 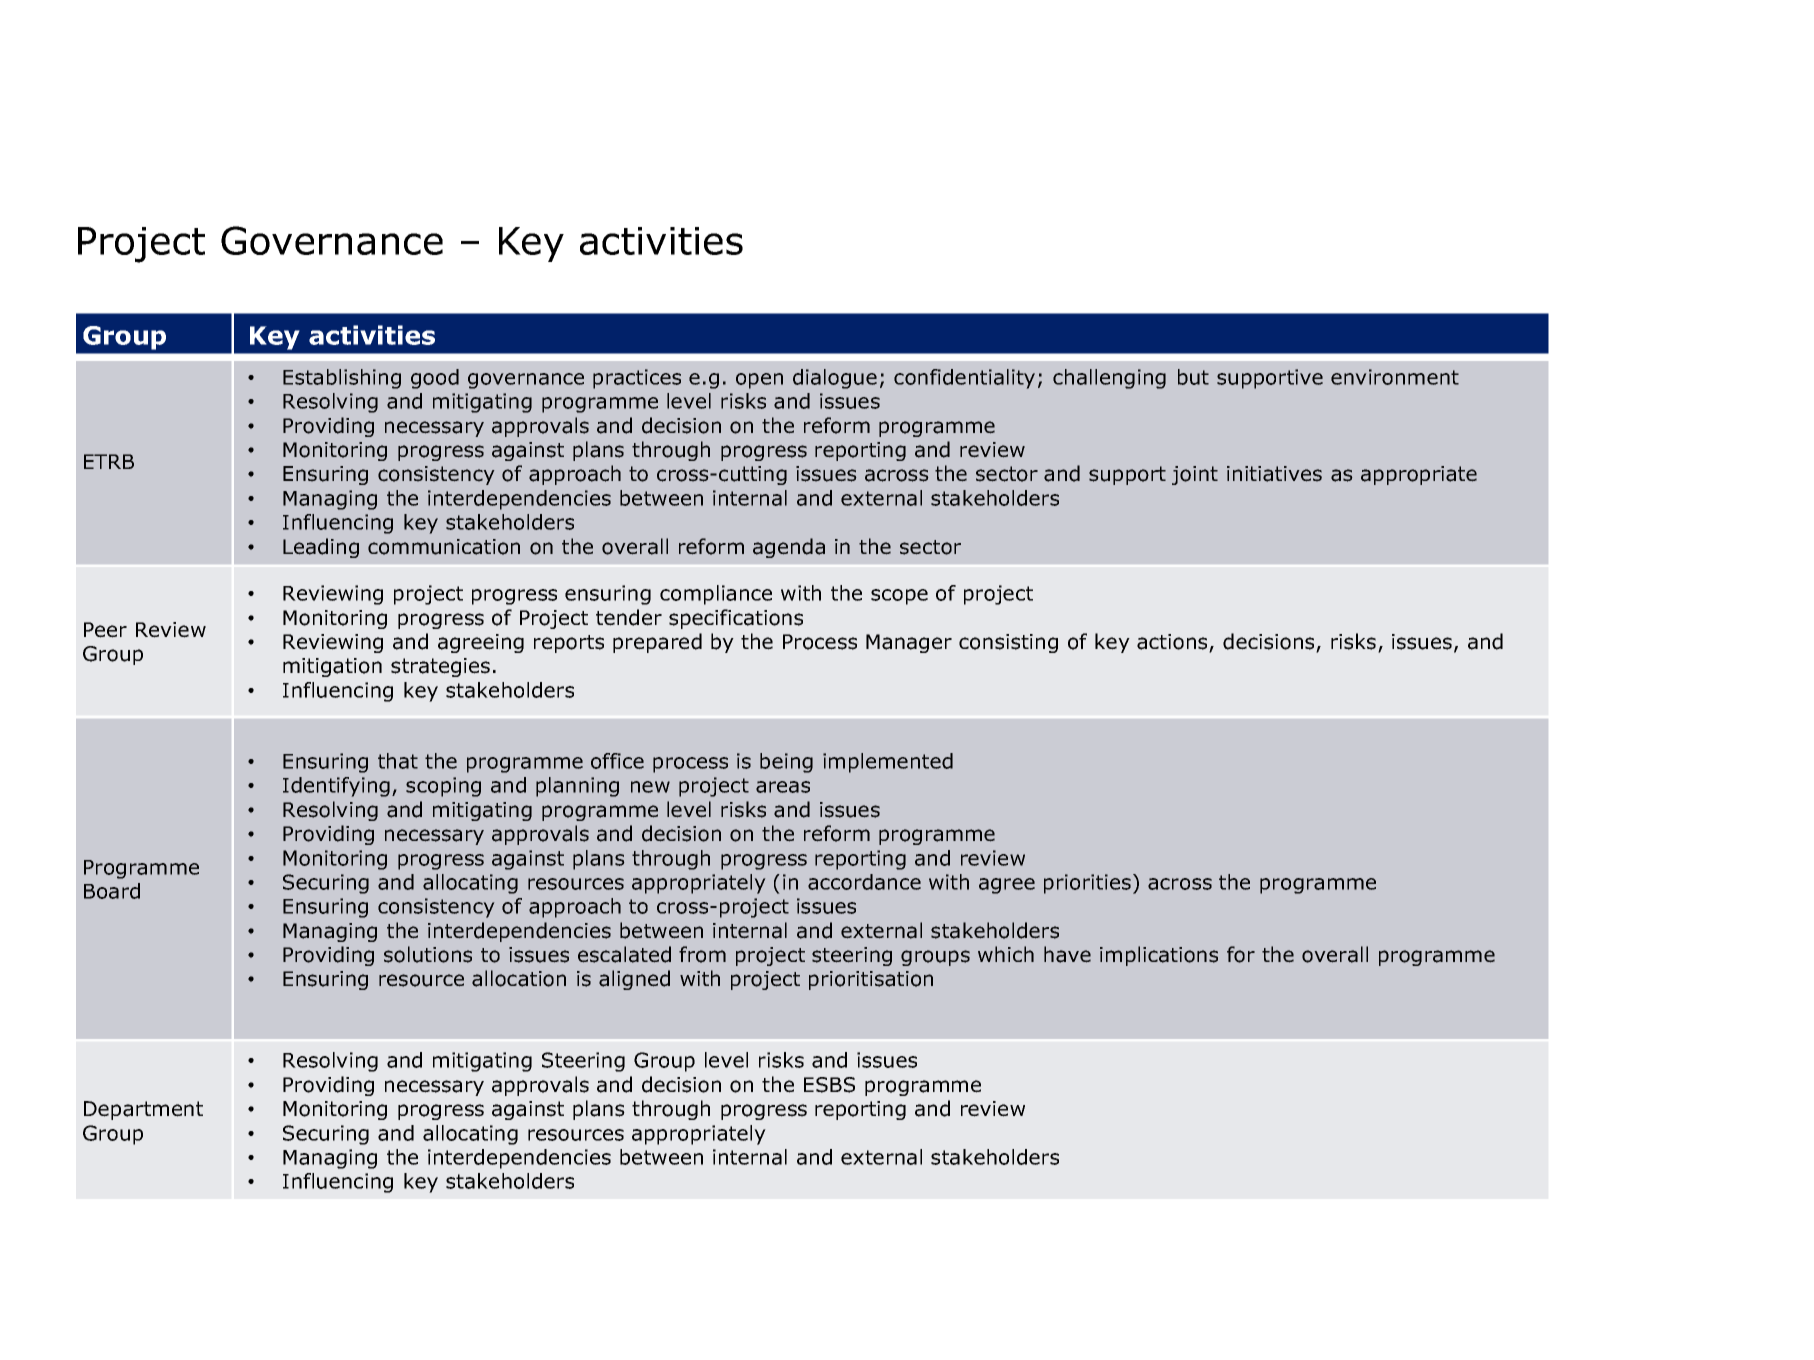 I want to click on implications, so click(x=1159, y=956).
